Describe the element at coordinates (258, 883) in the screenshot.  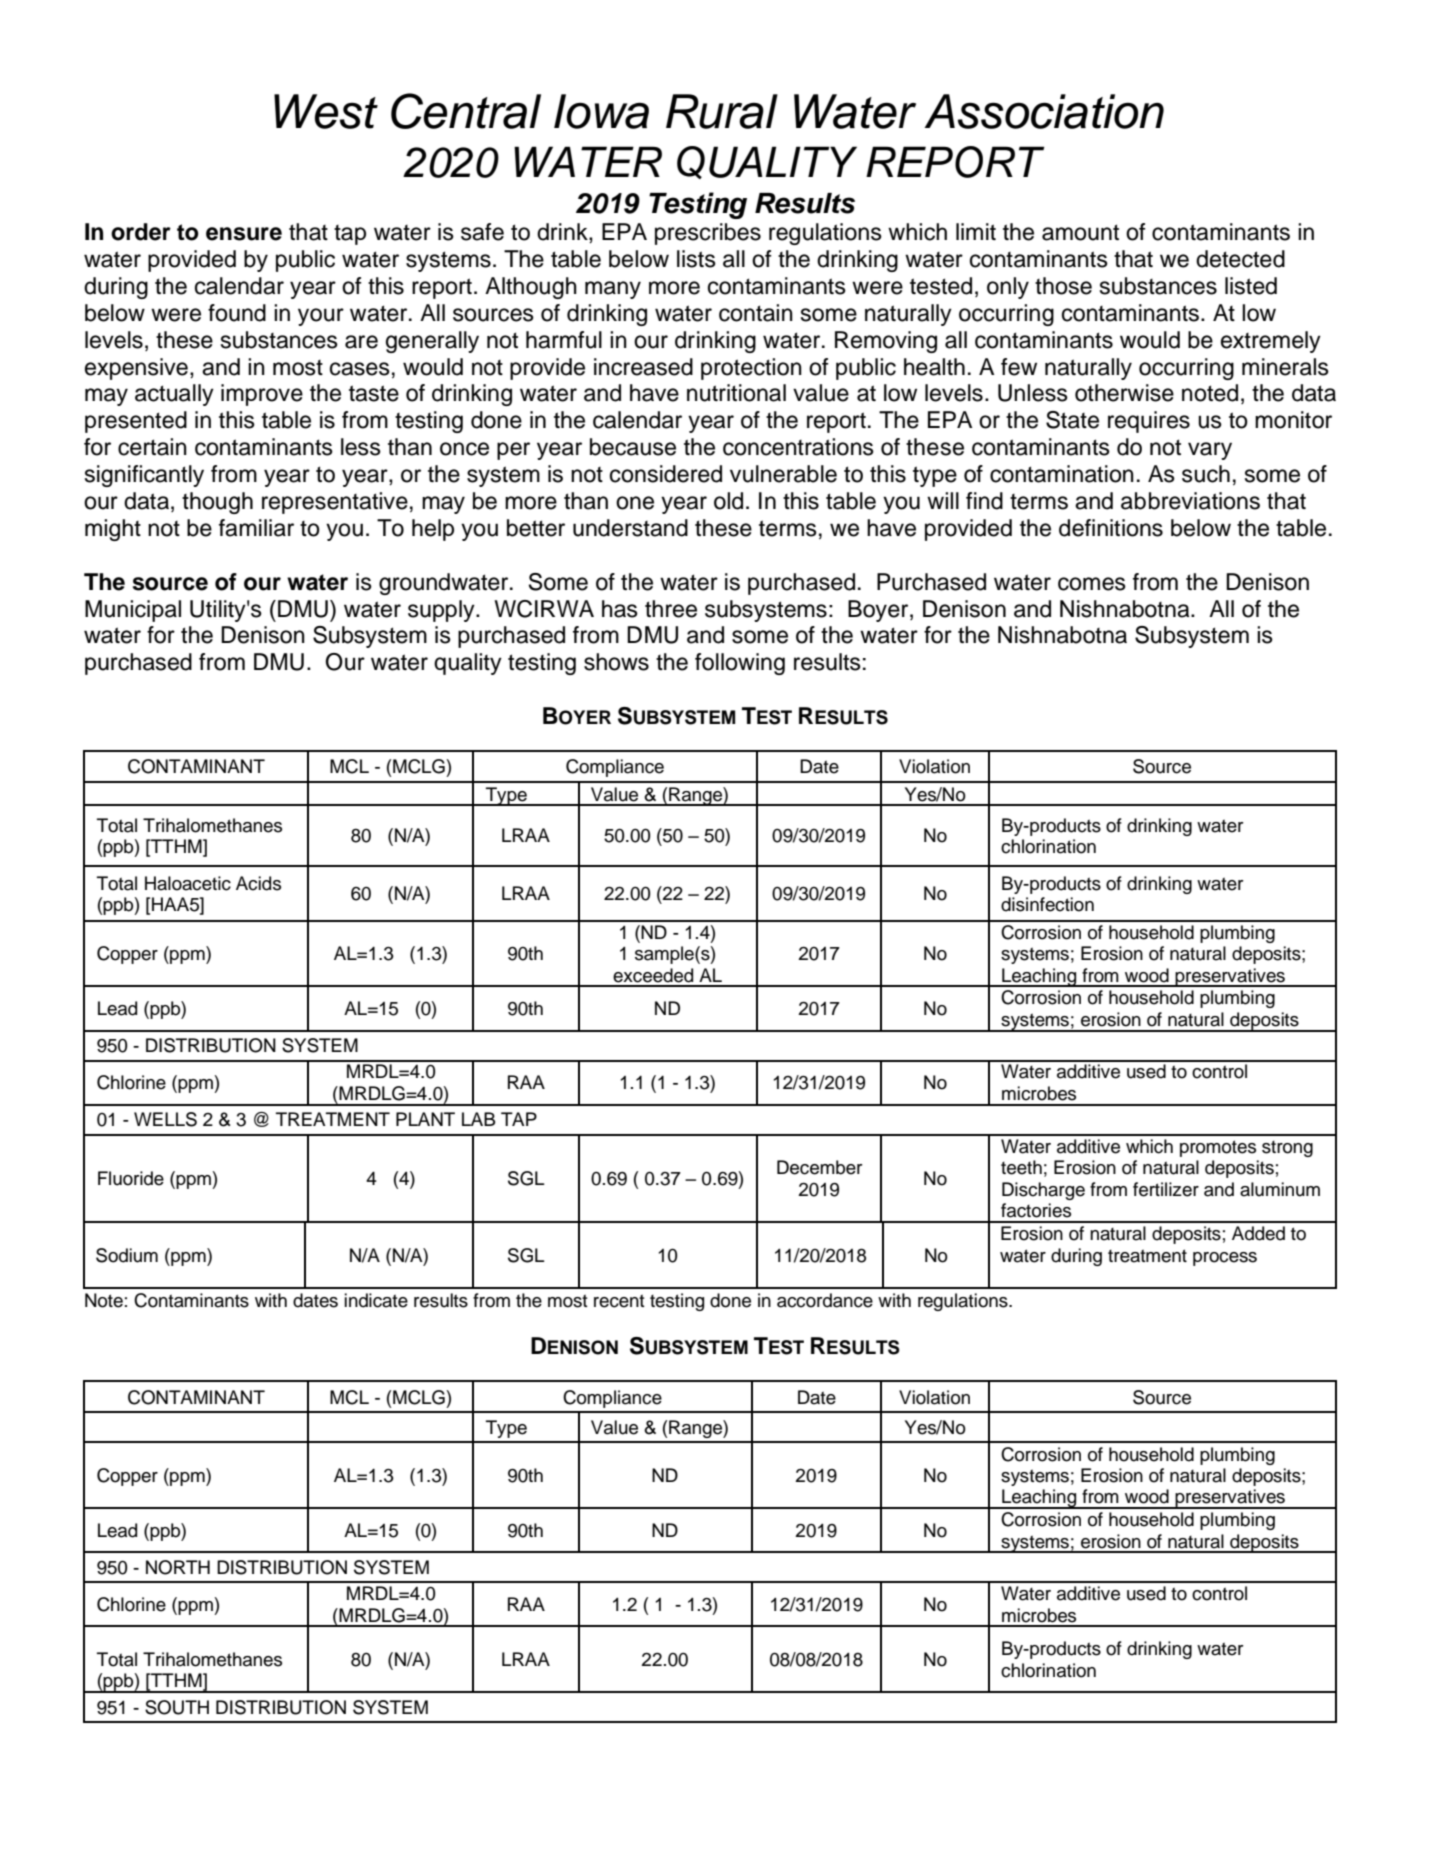
I see `Acids` at that location.
